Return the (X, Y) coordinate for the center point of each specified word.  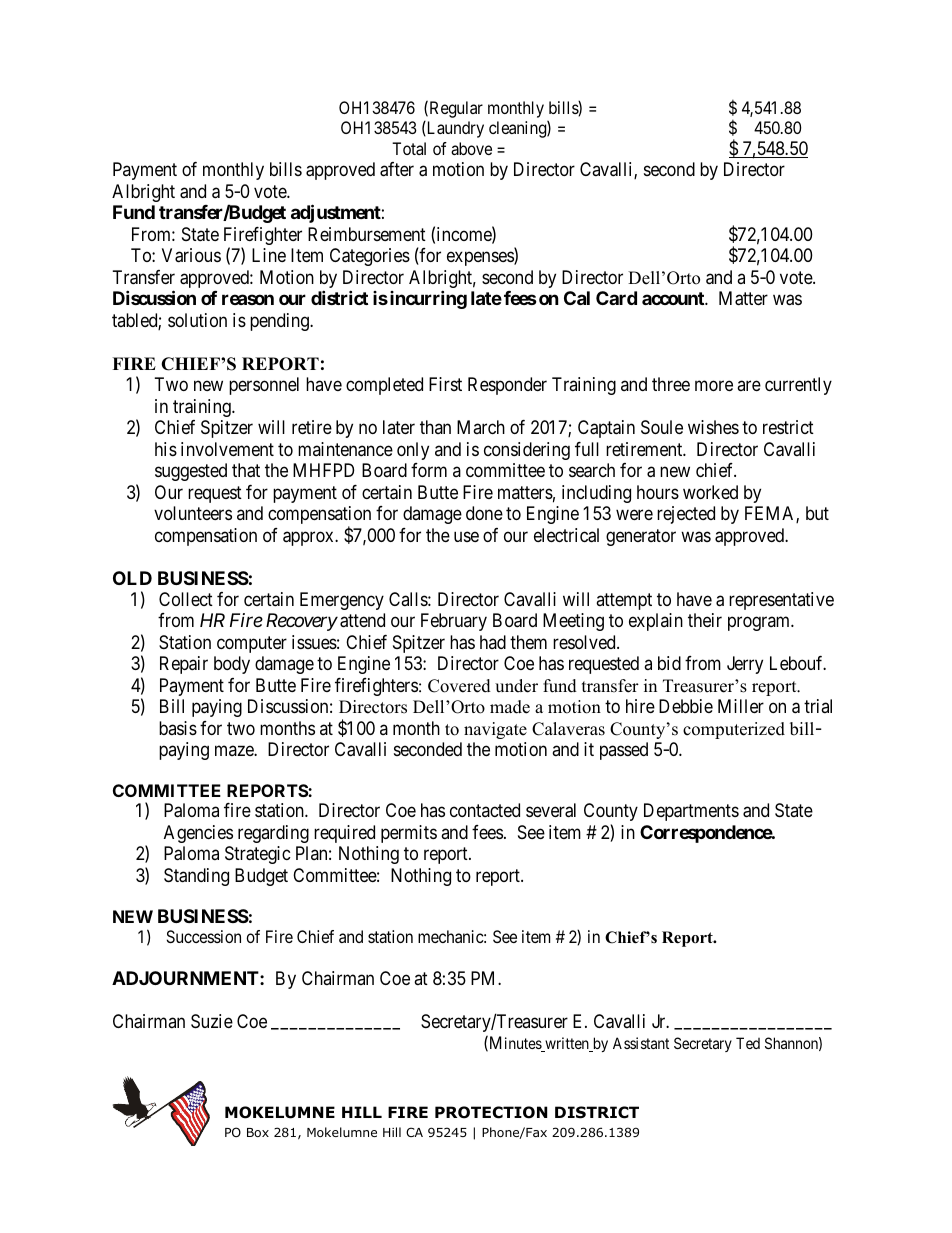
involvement (227, 449)
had (493, 642)
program (760, 624)
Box (258, 1132)
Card (616, 298)
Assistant (641, 1043)
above (471, 148)
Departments (691, 812)
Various (191, 255)
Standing (196, 877)
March (481, 427)
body (232, 665)
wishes (713, 427)
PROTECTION (491, 1112)
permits (409, 834)
